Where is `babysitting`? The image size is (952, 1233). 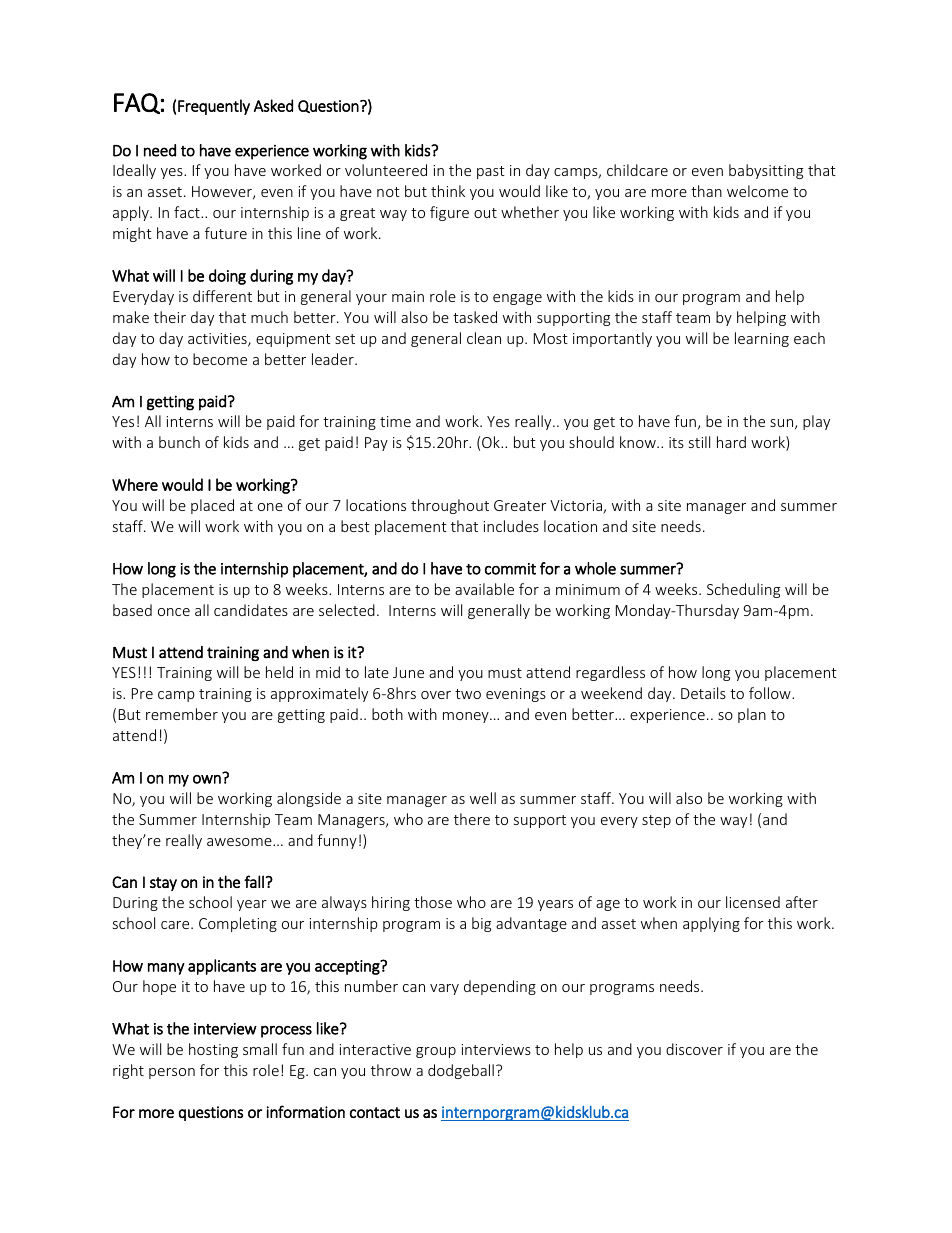
babysitting is located at coordinates (766, 171).
